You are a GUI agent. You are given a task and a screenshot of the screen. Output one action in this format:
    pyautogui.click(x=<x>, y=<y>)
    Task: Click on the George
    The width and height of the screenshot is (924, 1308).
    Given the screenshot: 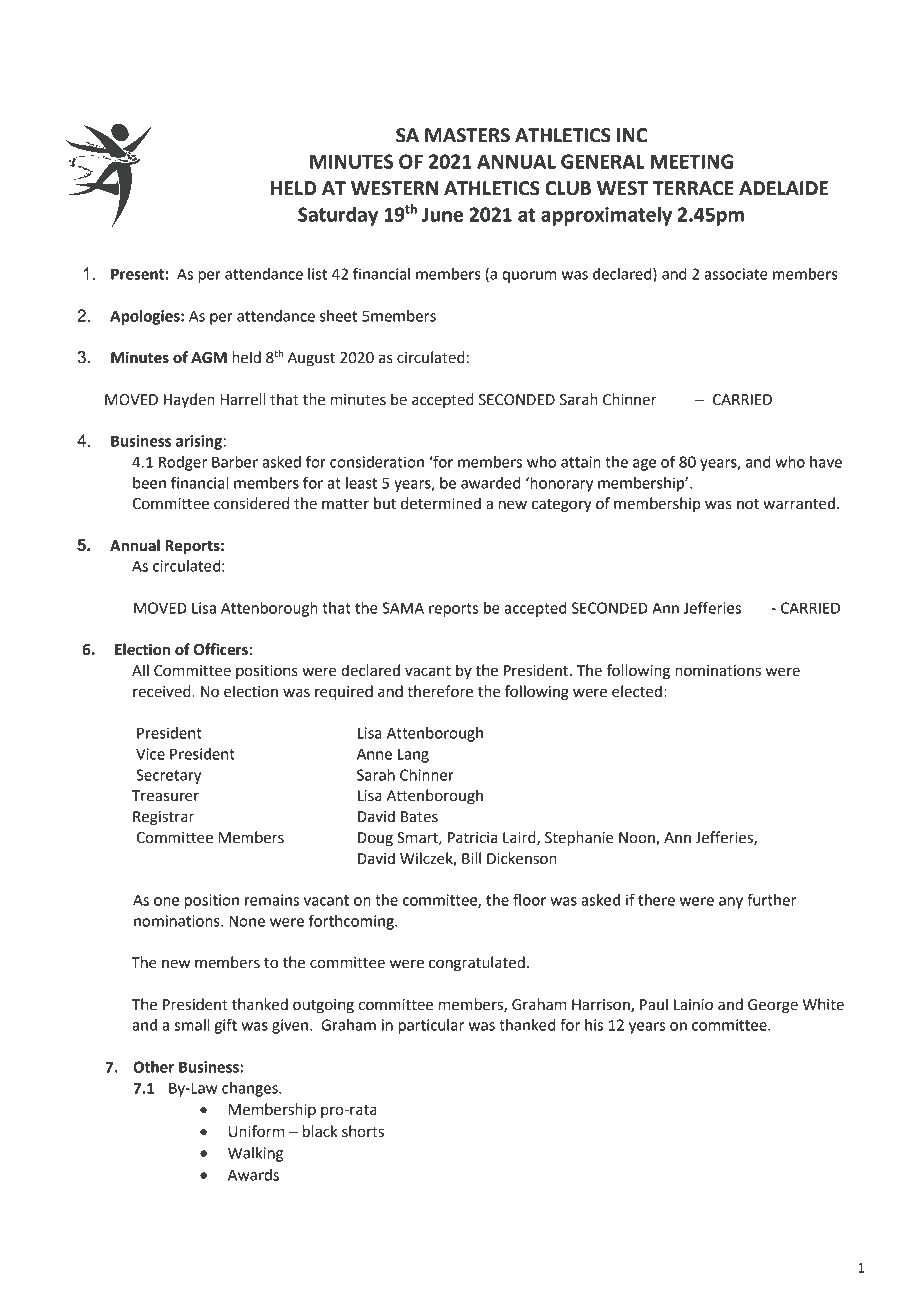 What is the action you would take?
    pyautogui.click(x=773, y=1006)
